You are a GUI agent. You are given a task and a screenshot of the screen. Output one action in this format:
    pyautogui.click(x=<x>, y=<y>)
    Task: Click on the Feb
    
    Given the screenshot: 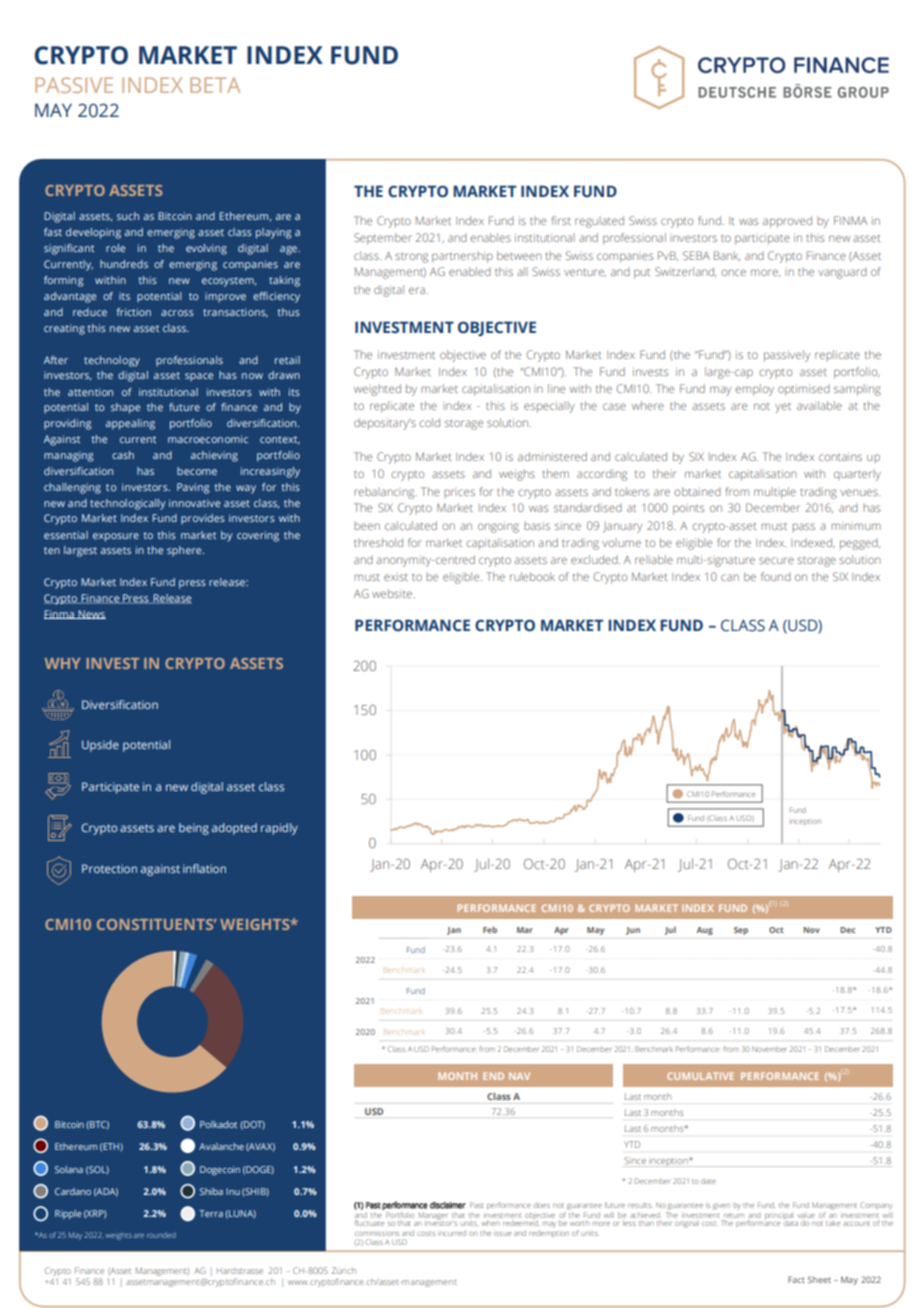 What is the action you would take?
    pyautogui.click(x=490, y=929)
